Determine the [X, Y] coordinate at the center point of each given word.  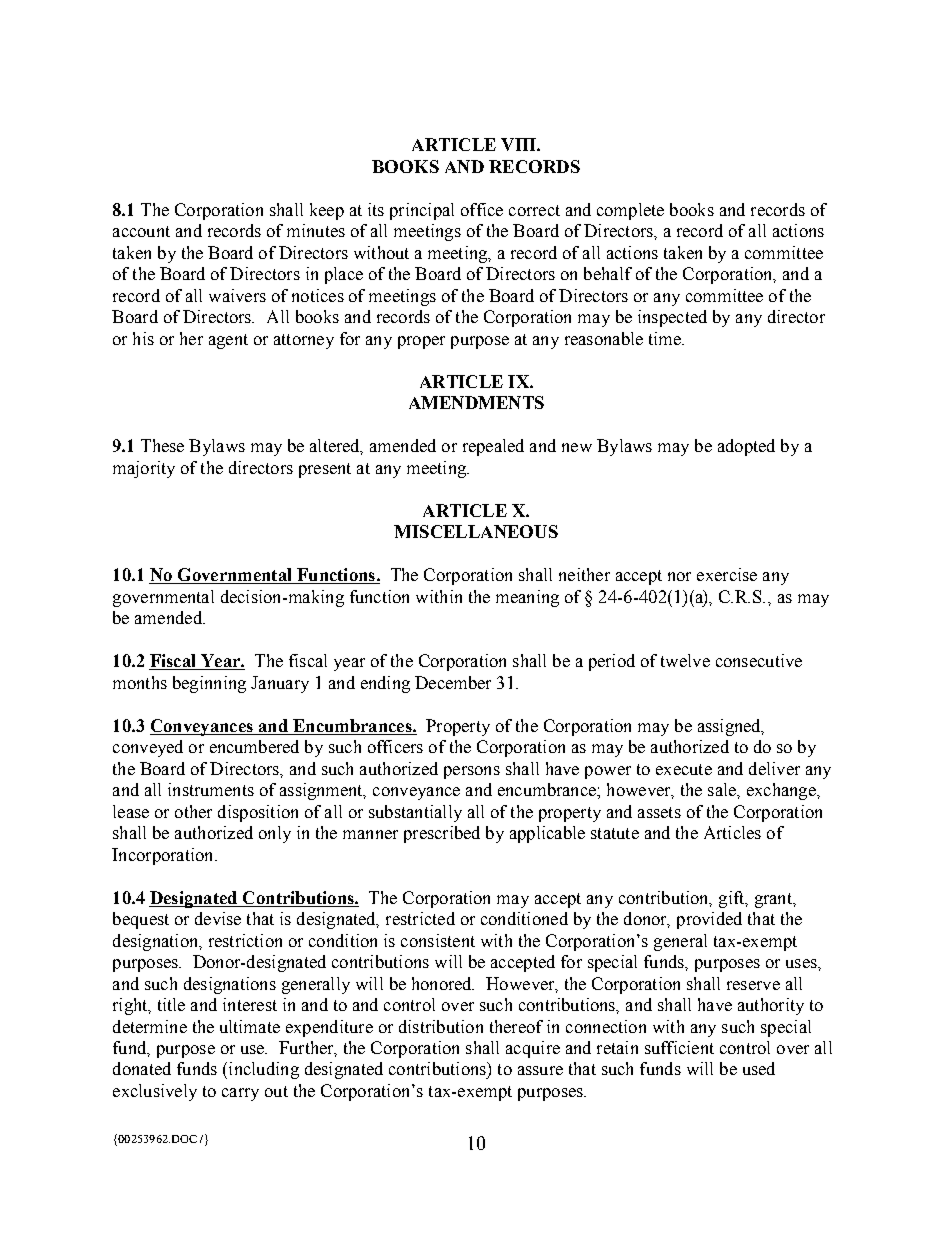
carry [240, 1094]
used [759, 1068]
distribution [441, 1026]
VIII [519, 144]
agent [228, 341]
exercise [727, 574]
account [141, 231]
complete [630, 211]
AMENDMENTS [476, 402]
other [193, 811]
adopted [746, 447]
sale [723, 789]
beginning [209, 684]
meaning [527, 598]
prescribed [442, 834]
